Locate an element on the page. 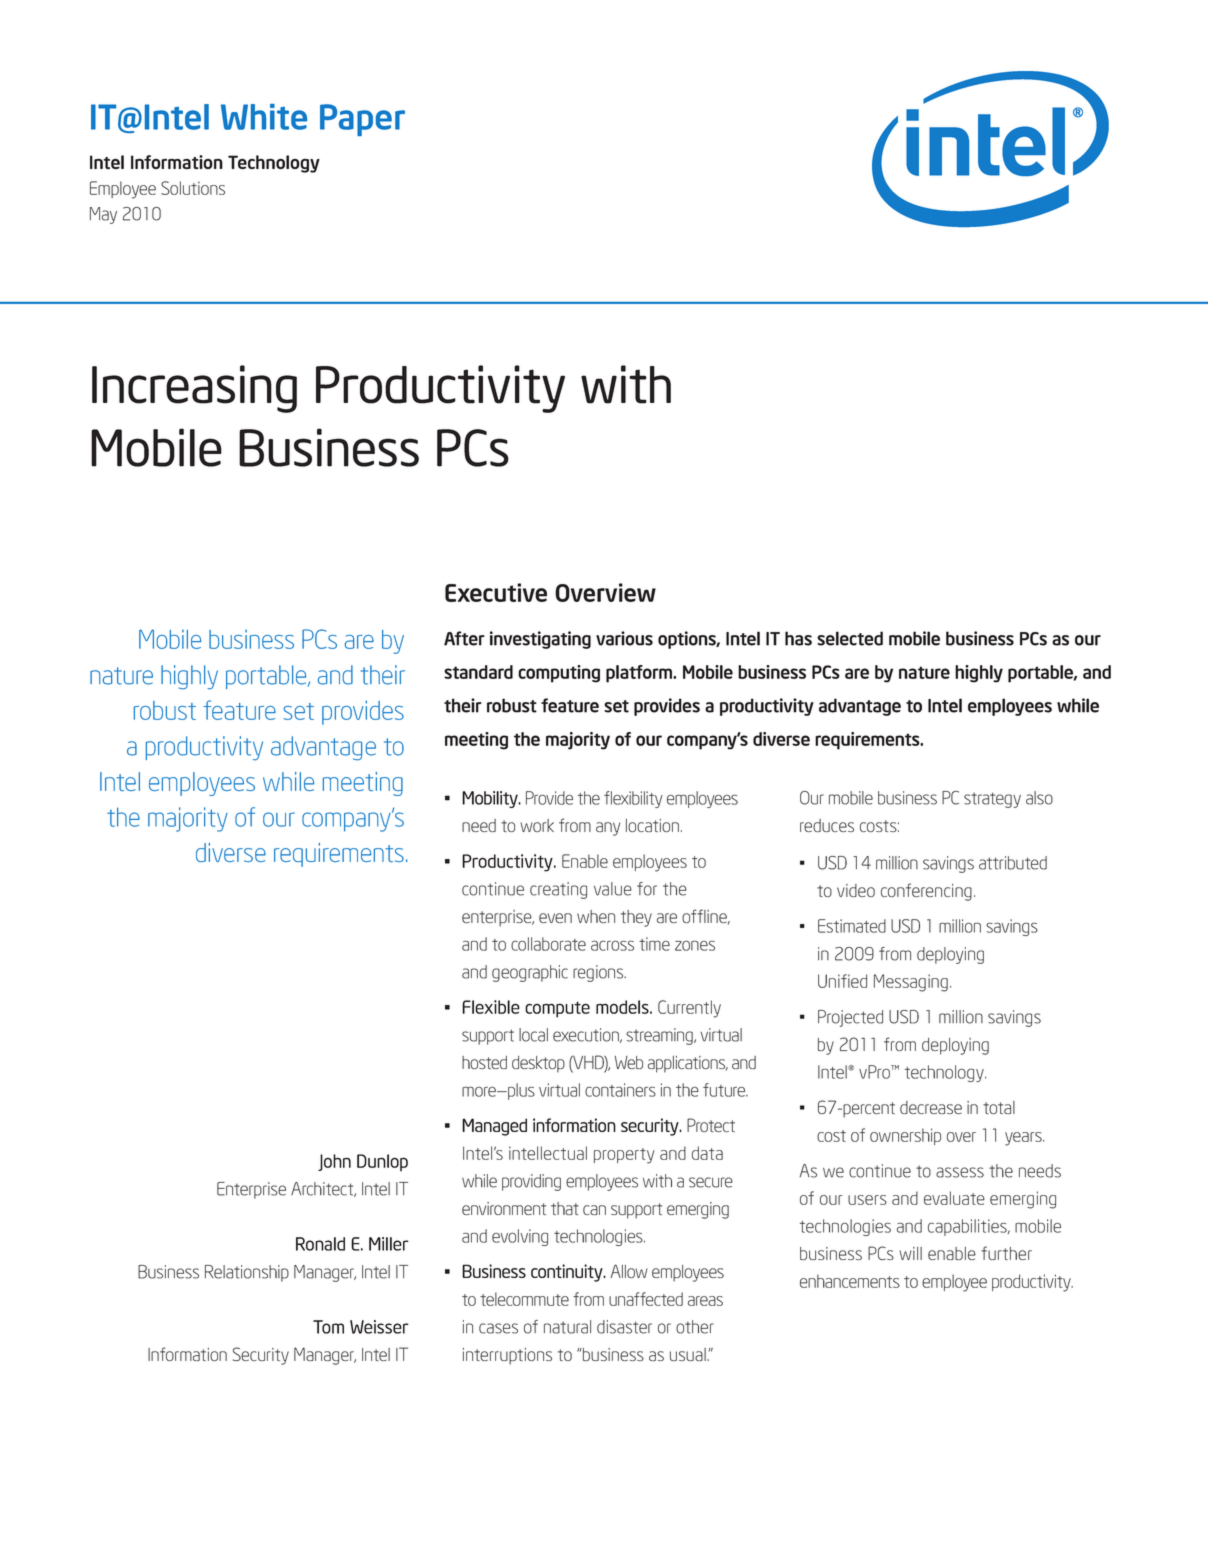 The width and height of the page is (1208, 1563). White is located at coordinates (264, 117).
